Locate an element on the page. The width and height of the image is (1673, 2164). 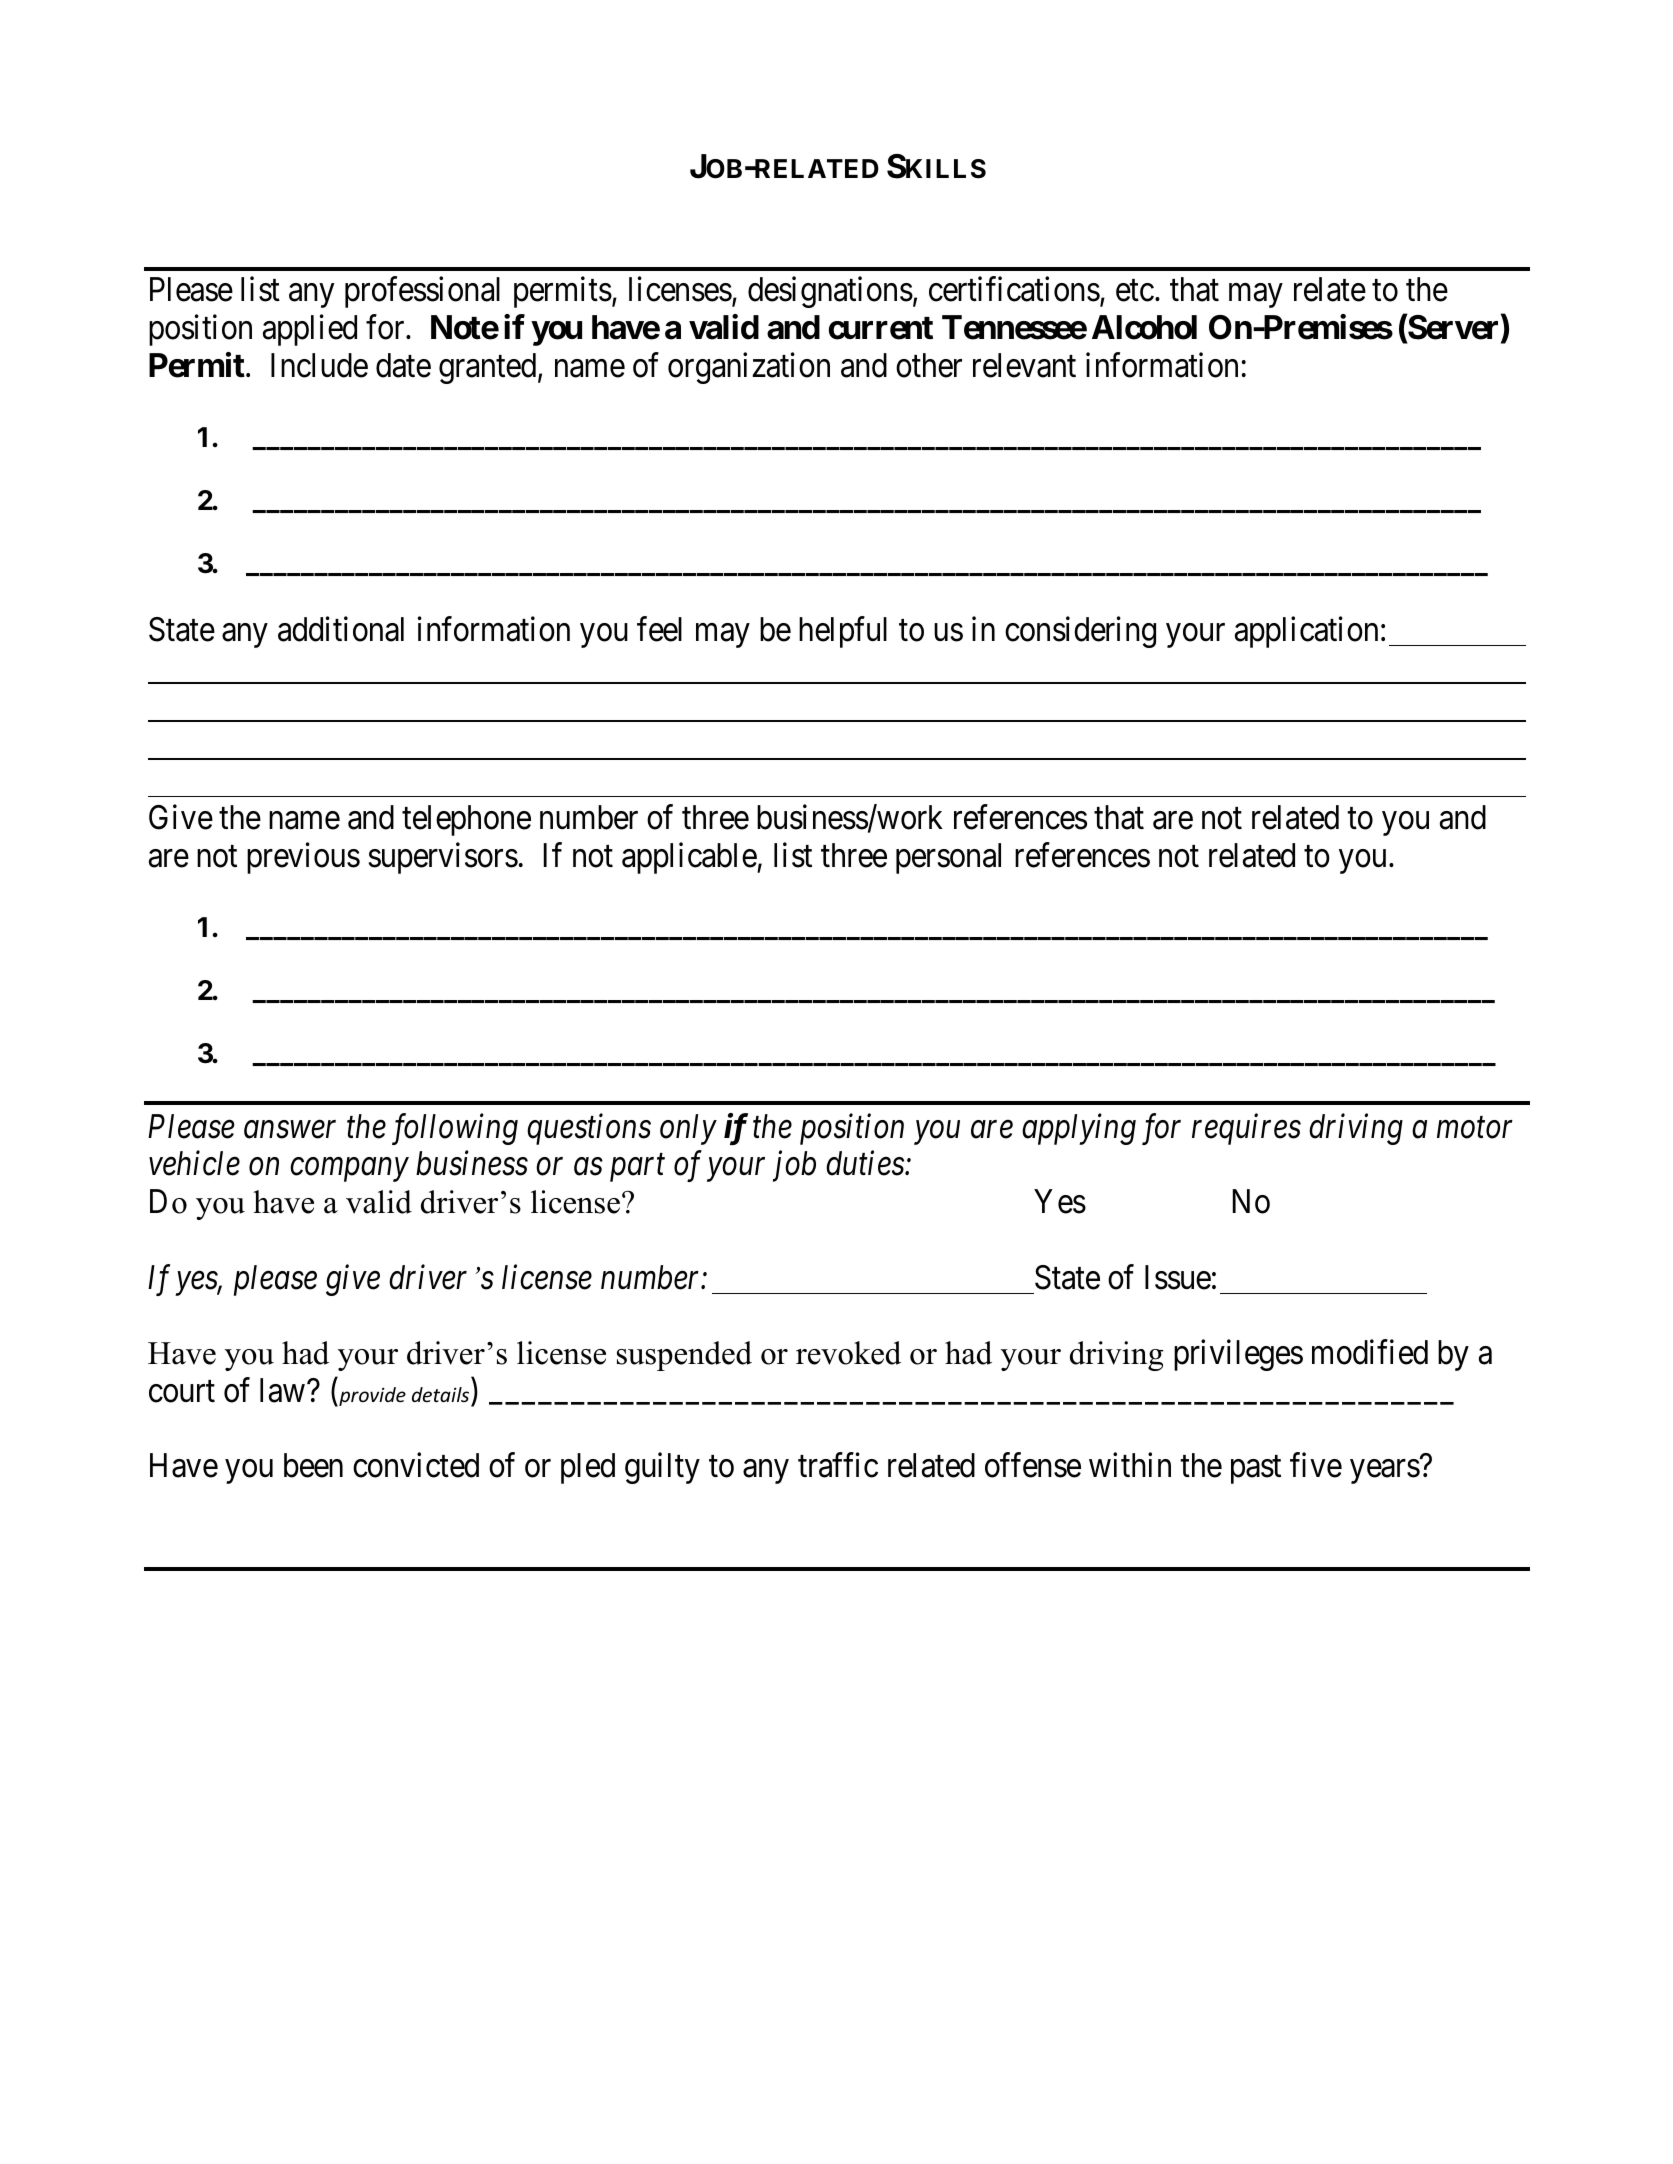
been is located at coordinates (313, 1465).
